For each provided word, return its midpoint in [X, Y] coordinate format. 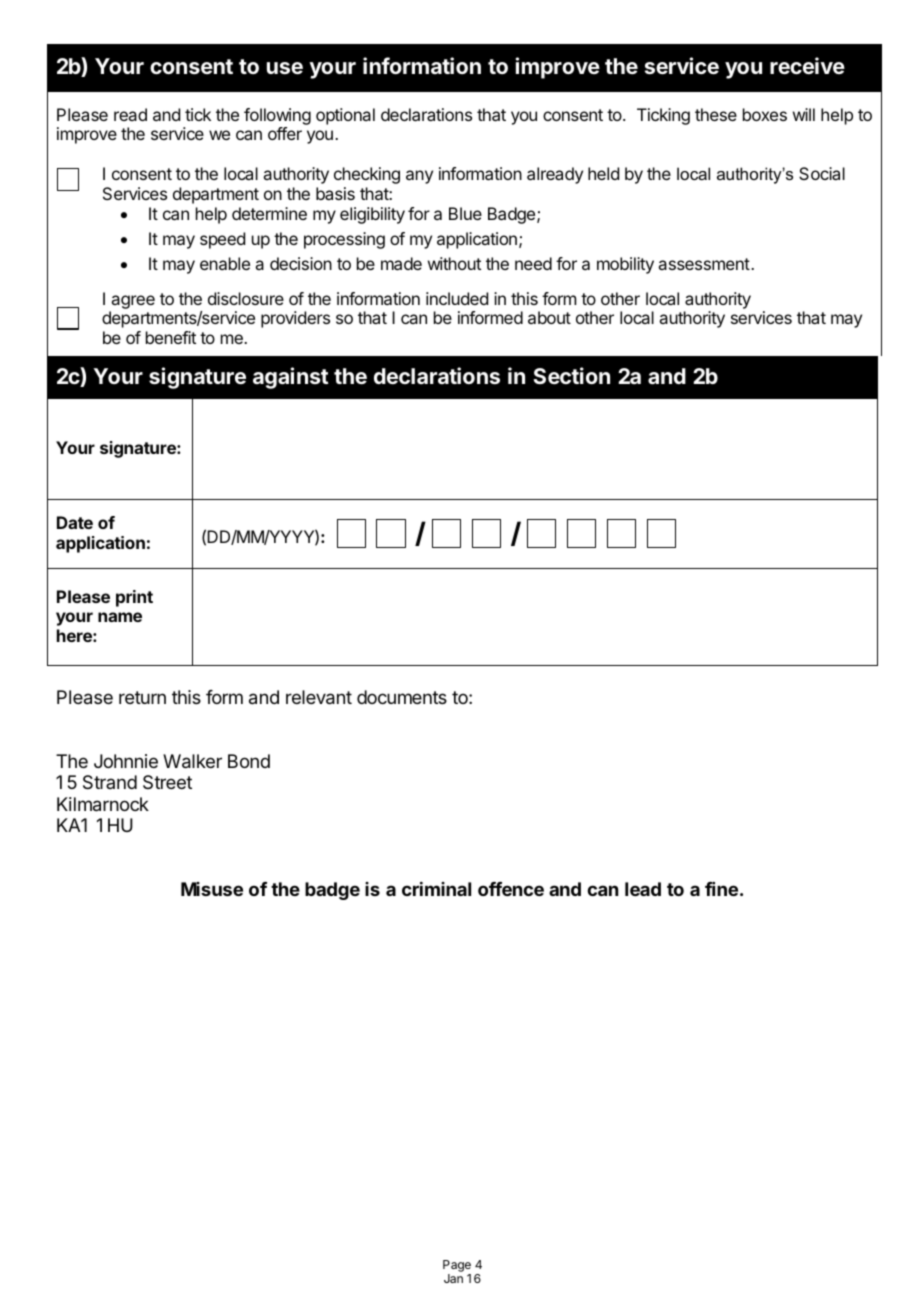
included [457, 298]
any [419, 177]
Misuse [212, 889]
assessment [704, 264]
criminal [436, 889]
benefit [171, 337]
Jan [453, 1278]
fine [721, 889]
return [142, 697]
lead [643, 889]
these [716, 114]
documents [402, 697]
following [277, 118]
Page [457, 1266]
